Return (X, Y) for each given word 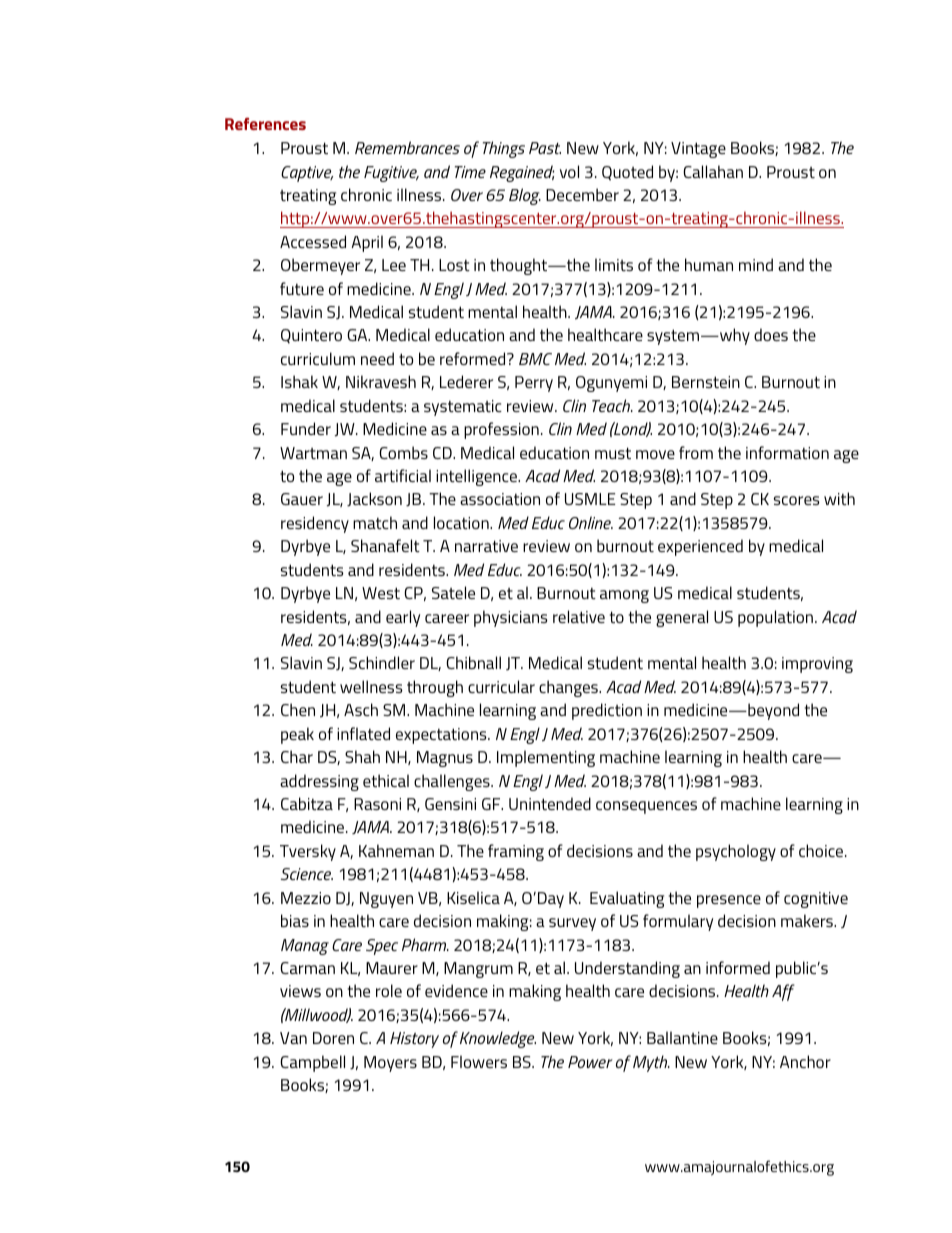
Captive (307, 174)
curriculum (318, 358)
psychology (736, 852)
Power (590, 1062)
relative (579, 616)
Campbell (312, 1063)
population (775, 618)
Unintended (550, 803)
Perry (534, 384)
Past (545, 148)
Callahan (713, 171)
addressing (319, 782)
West (381, 593)
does (771, 334)
